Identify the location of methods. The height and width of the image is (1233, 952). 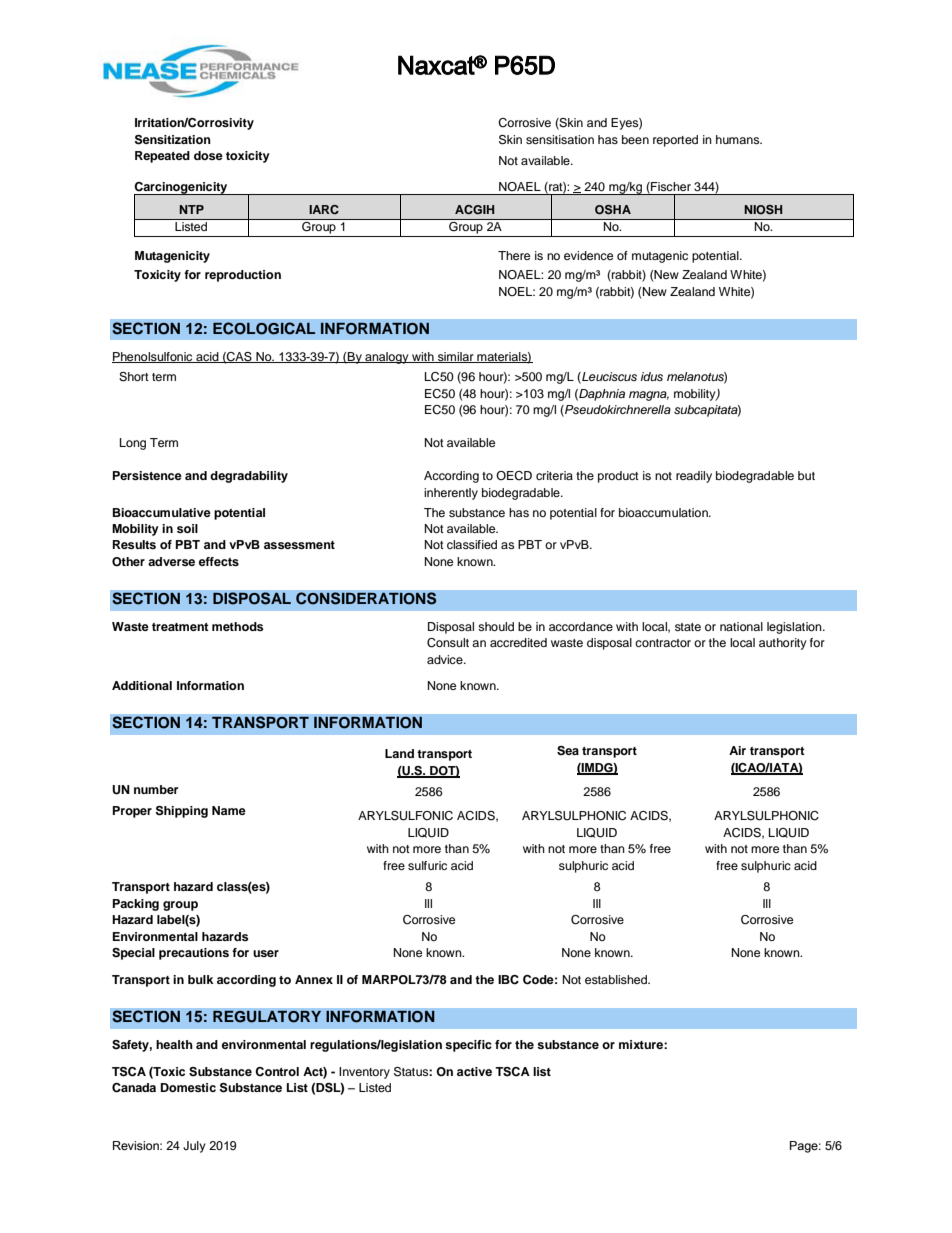
(237, 626).
